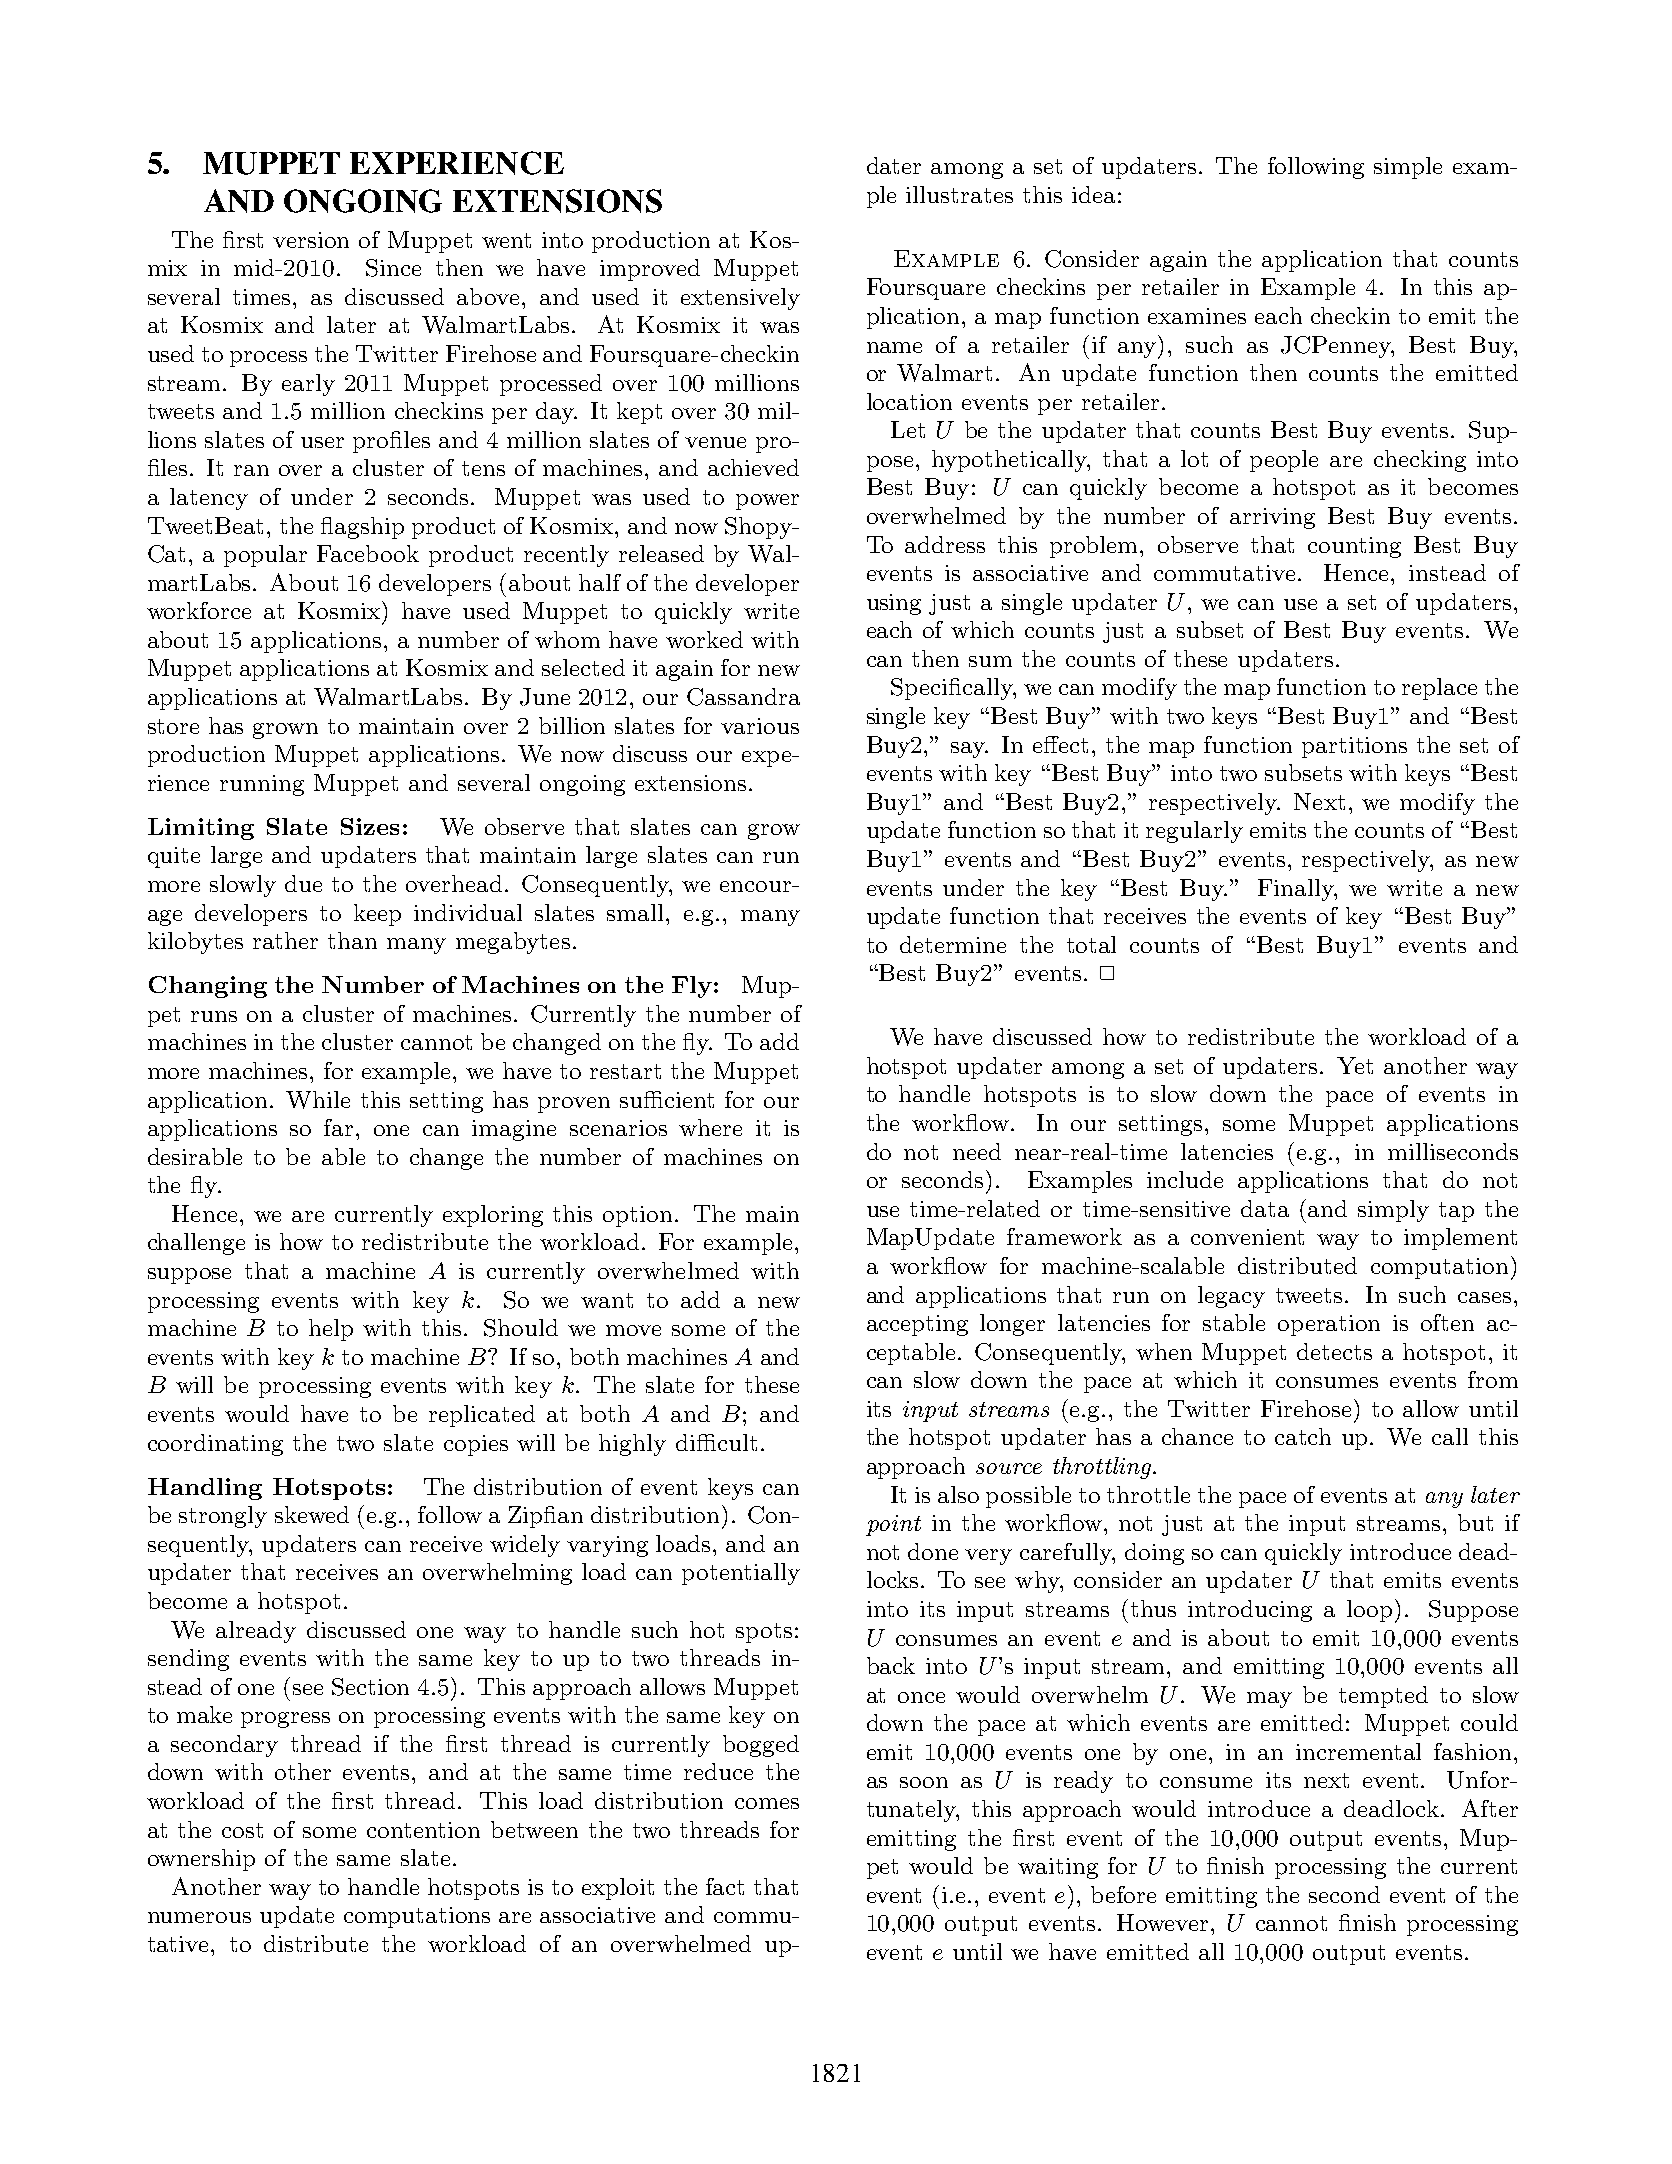 This screenshot has height=2164, width=1672. Describe the element at coordinates (894, 604) in the screenshot. I see `using` at that location.
